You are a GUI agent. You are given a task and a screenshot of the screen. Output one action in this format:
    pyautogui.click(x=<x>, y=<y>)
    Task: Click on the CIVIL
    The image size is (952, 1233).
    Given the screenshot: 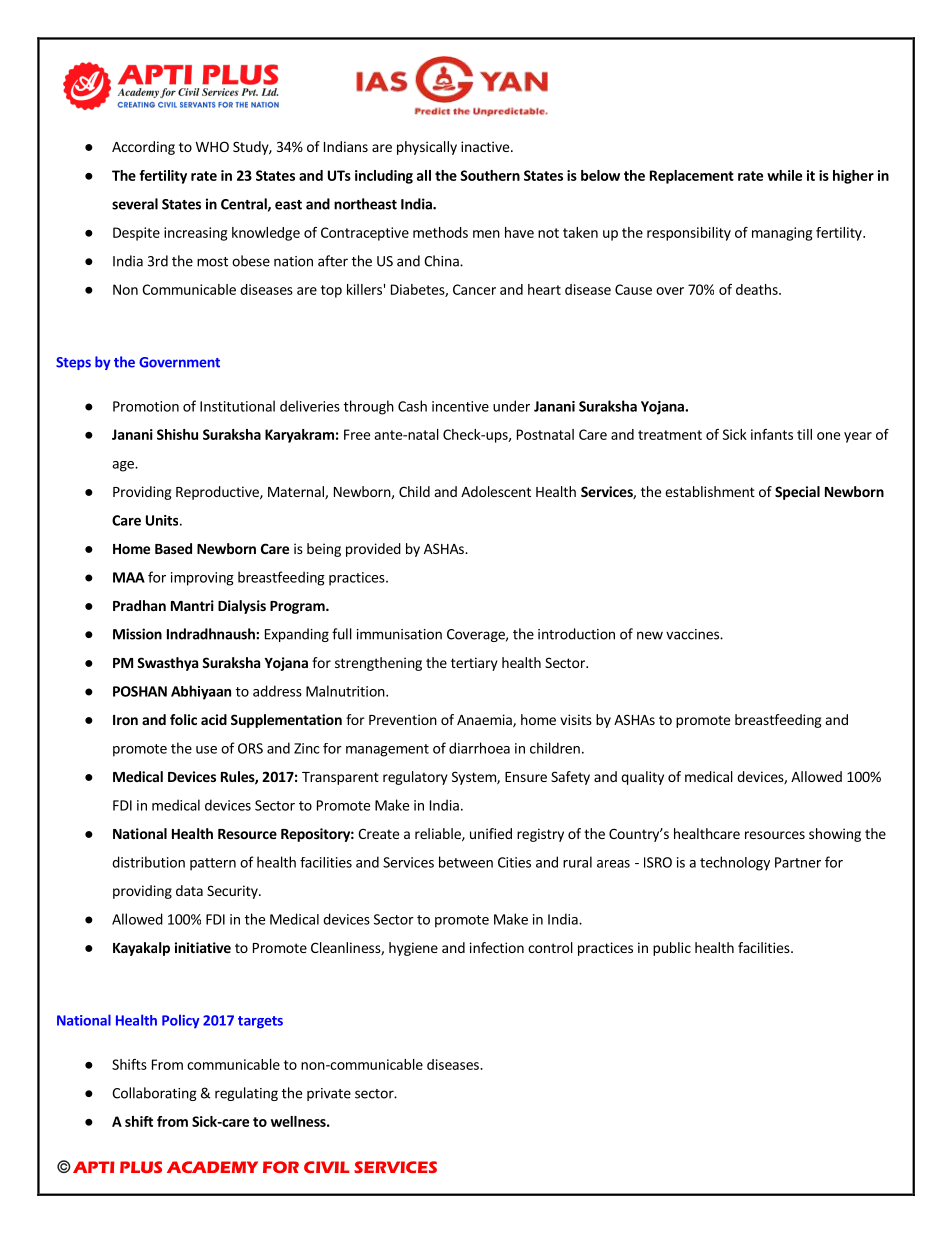 What is the action you would take?
    pyautogui.click(x=327, y=1167)
